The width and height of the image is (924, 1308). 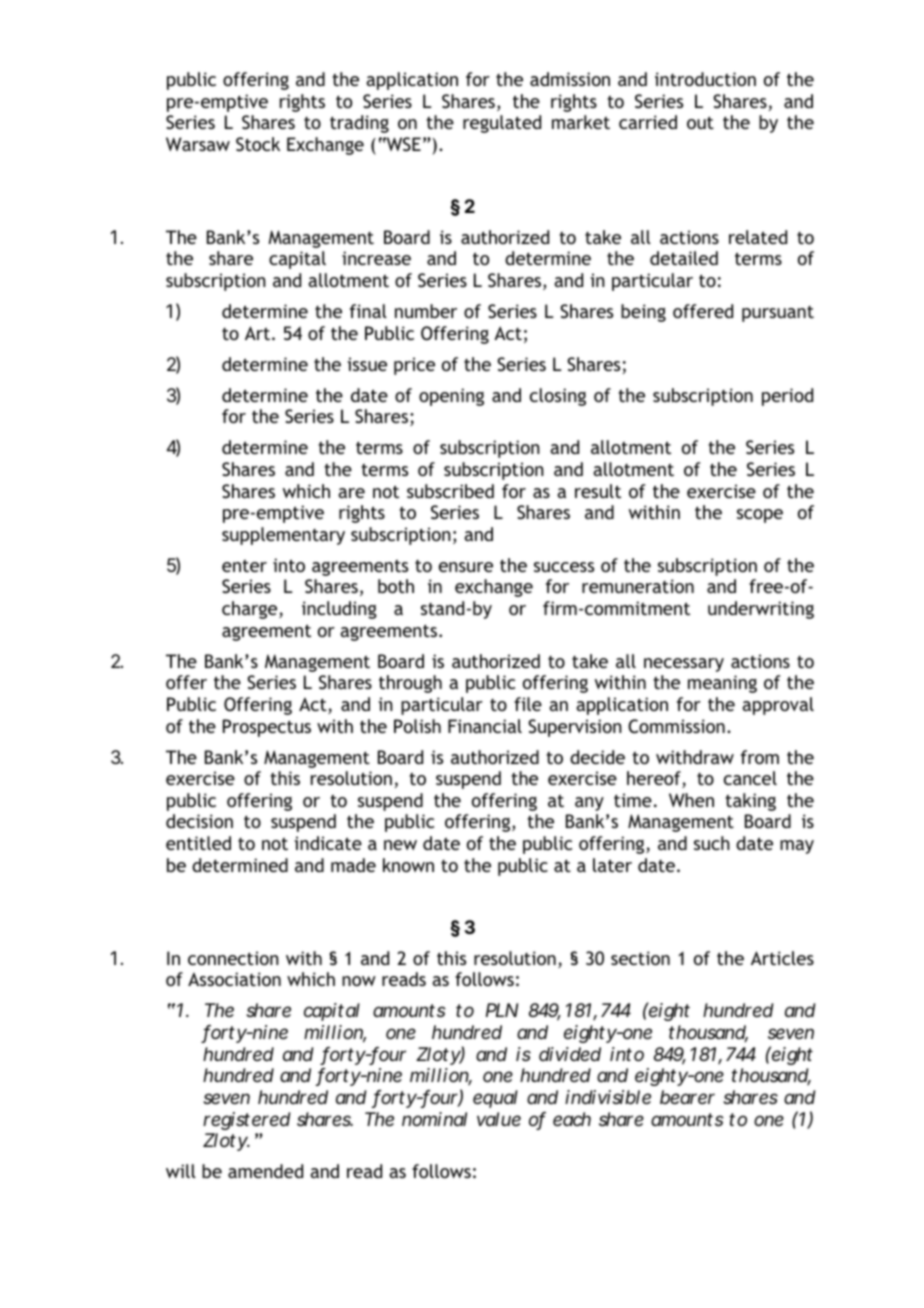 What do you see at coordinates (244, 565) in the image?
I see `enter` at bounding box center [244, 565].
